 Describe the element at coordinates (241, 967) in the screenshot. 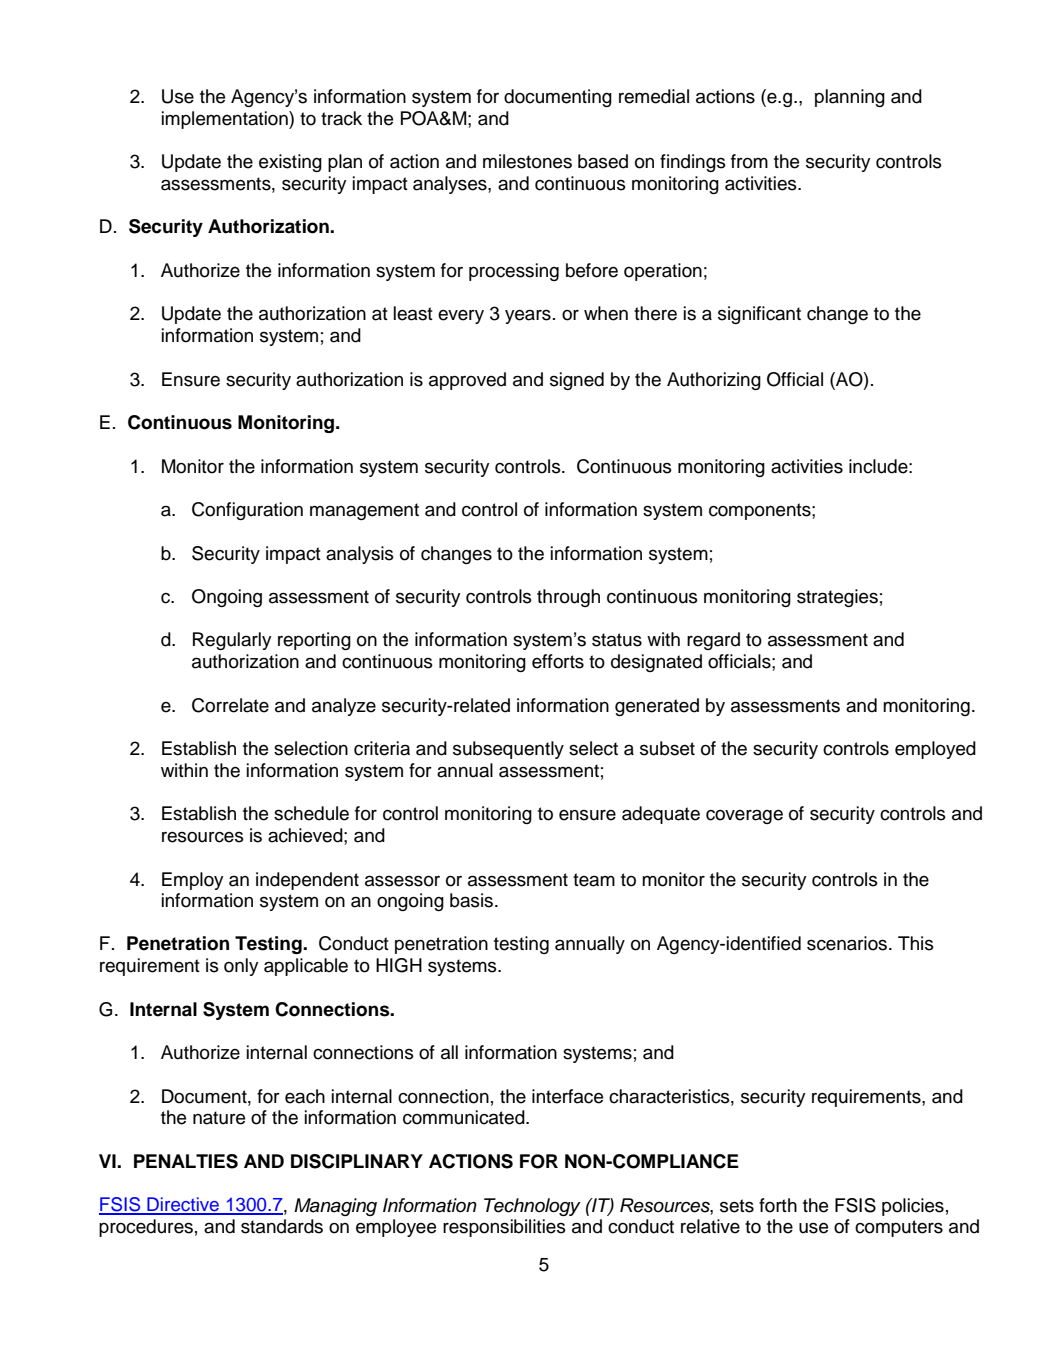

I see `only` at that location.
